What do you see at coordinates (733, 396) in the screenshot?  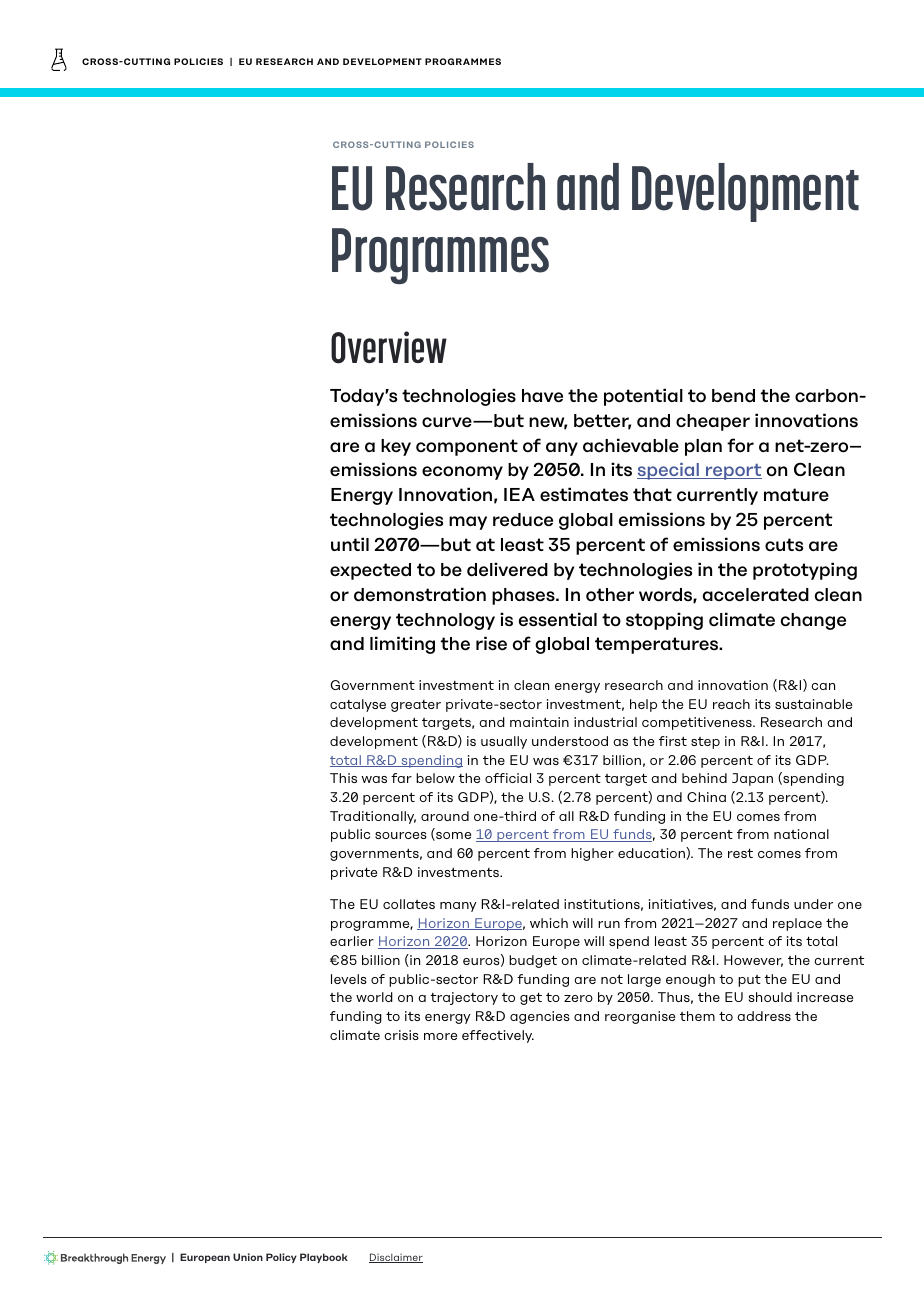 I see `bend` at bounding box center [733, 396].
